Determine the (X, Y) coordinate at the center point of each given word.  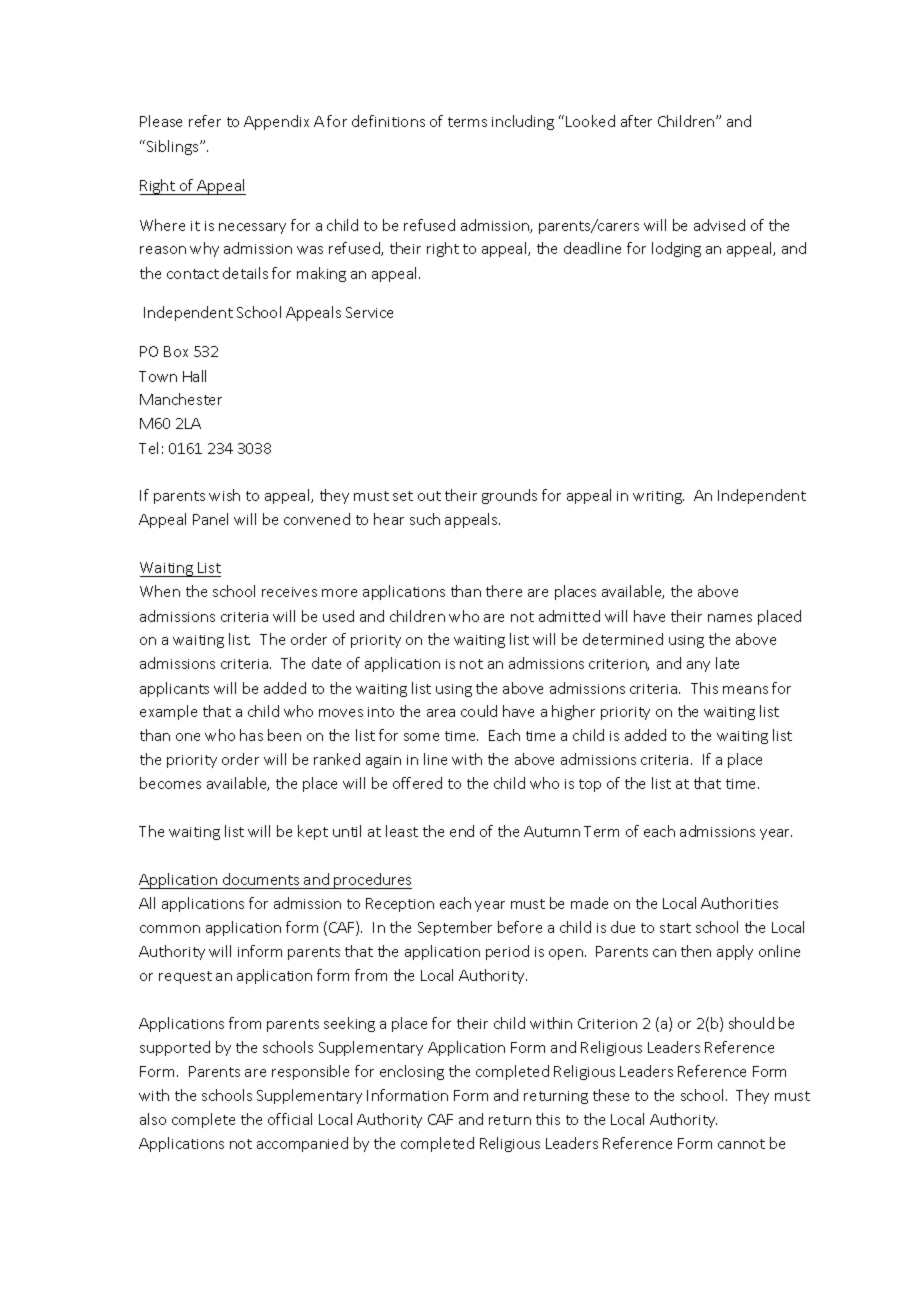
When (160, 591)
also (153, 1119)
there (504, 591)
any (698, 666)
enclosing (412, 1072)
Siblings (174, 147)
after (636, 121)
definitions (388, 121)
